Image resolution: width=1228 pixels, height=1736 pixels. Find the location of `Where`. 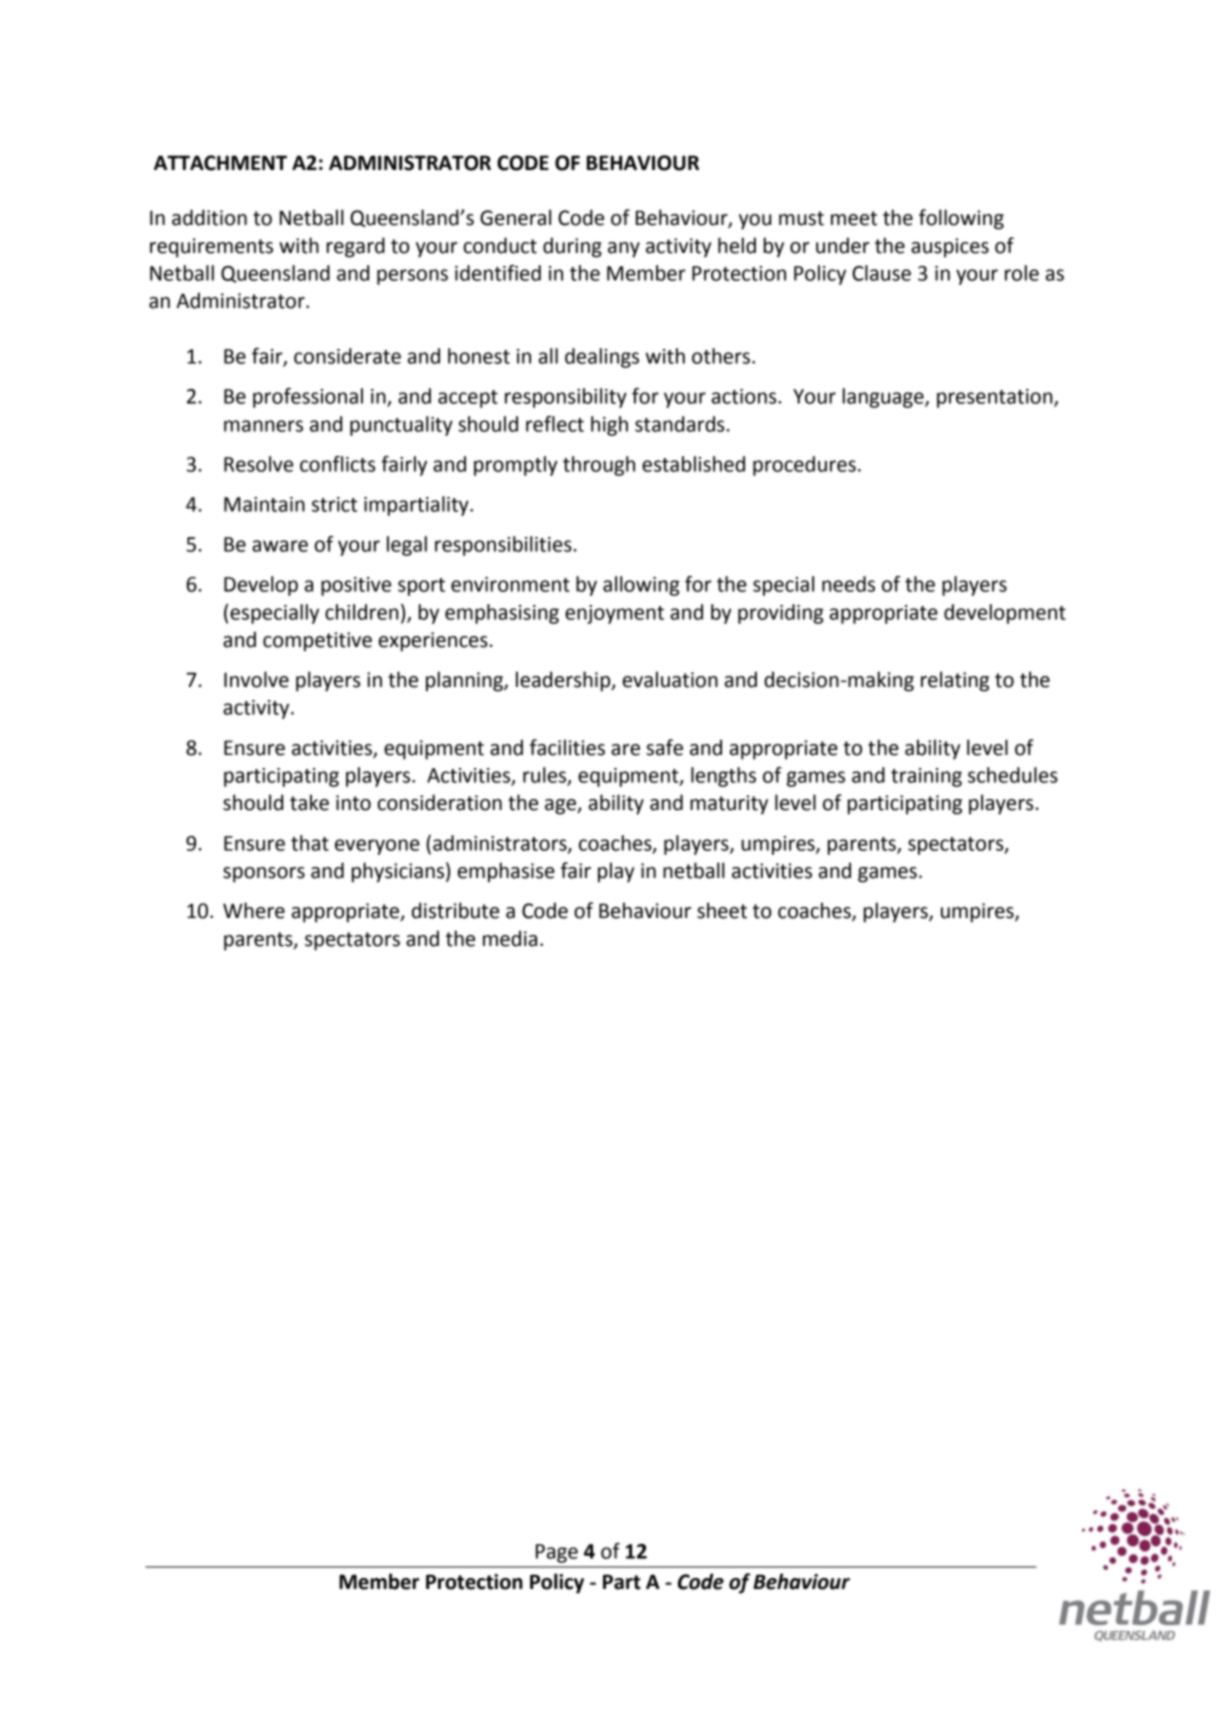

Where is located at coordinates (254, 910).
